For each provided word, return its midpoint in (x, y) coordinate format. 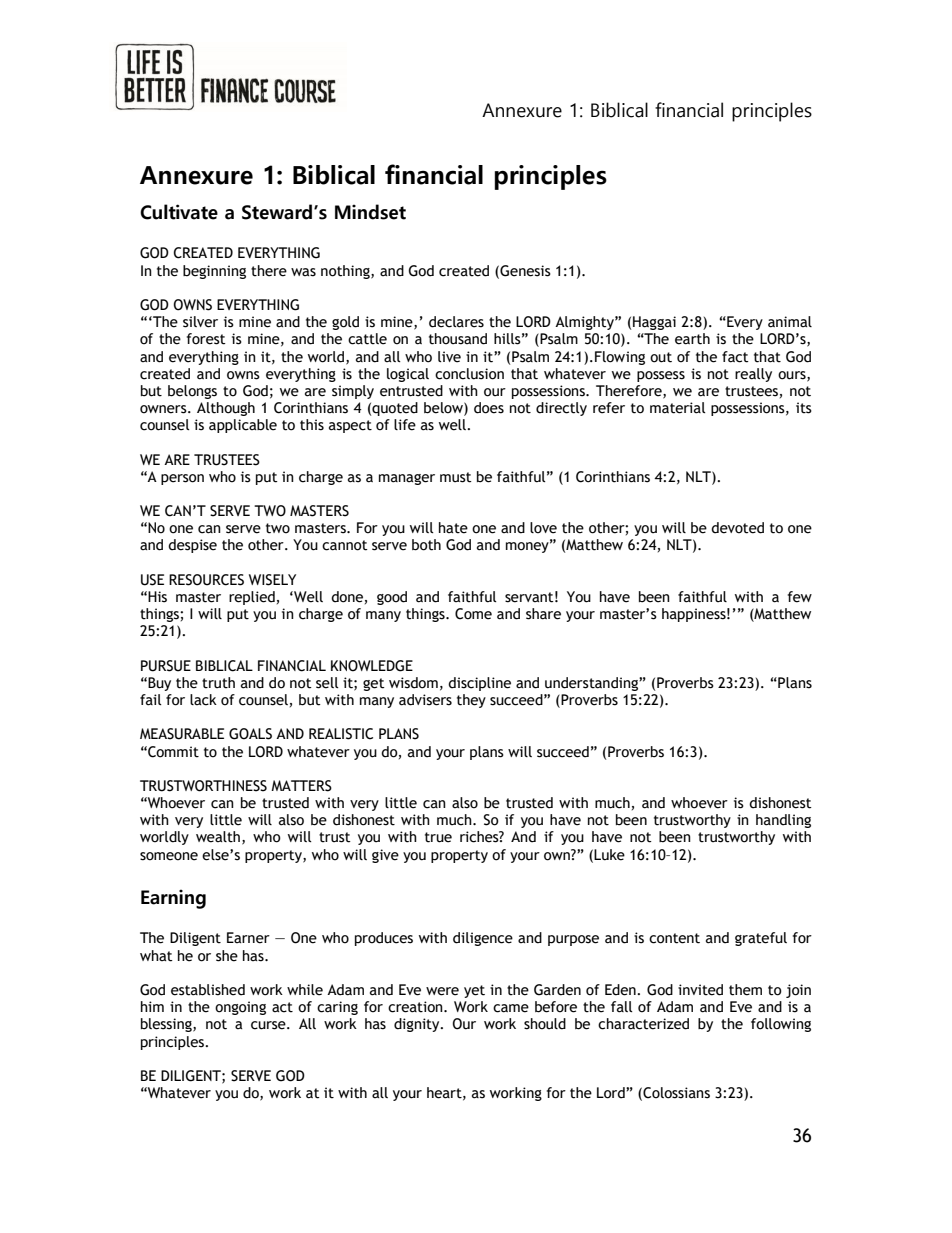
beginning (214, 272)
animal (790, 322)
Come (473, 614)
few (800, 597)
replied (252, 598)
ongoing (240, 1008)
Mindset (370, 212)
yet (474, 991)
